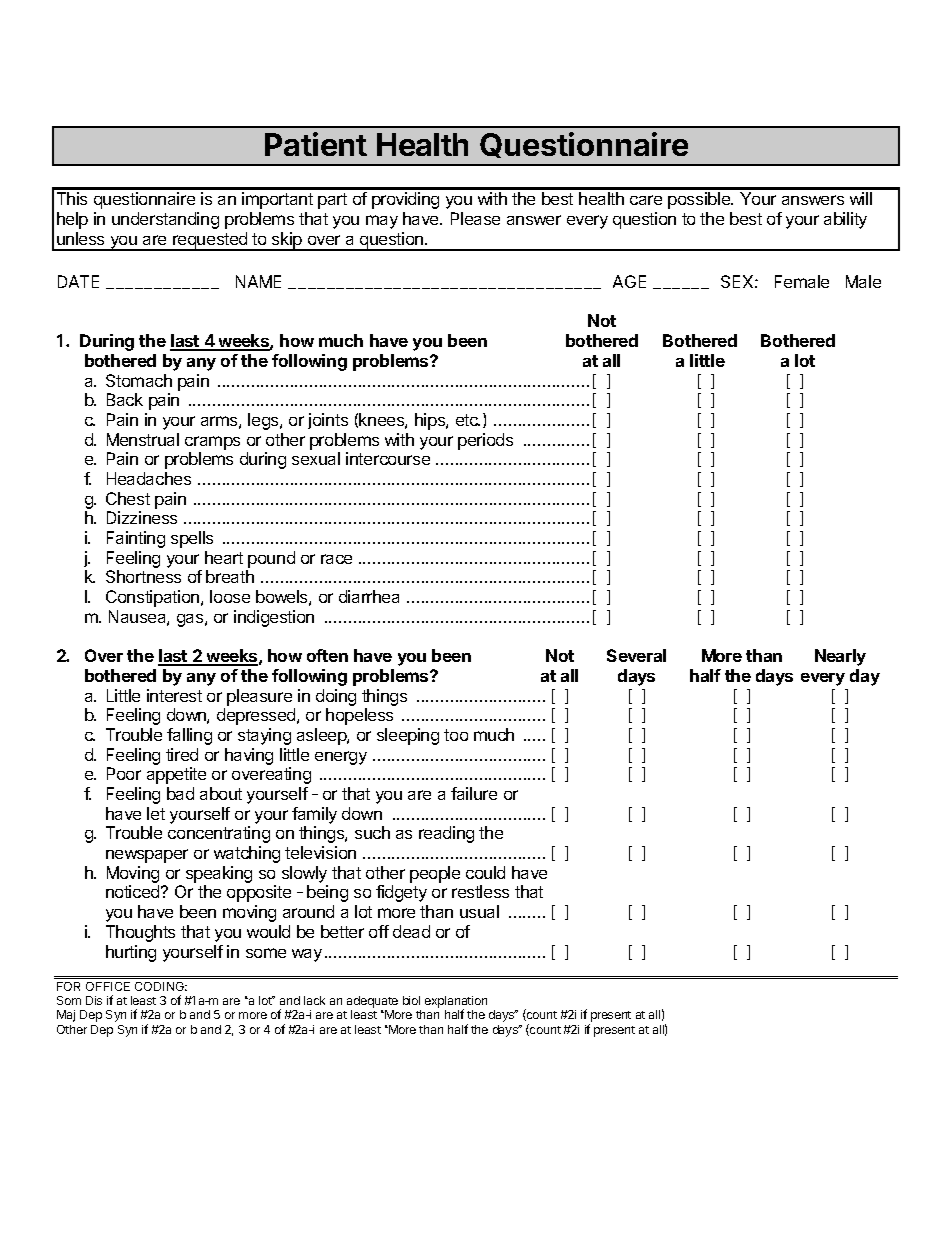 The width and height of the page is (952, 1233). What do you see at coordinates (174, 695) in the page?
I see `interest` at bounding box center [174, 695].
